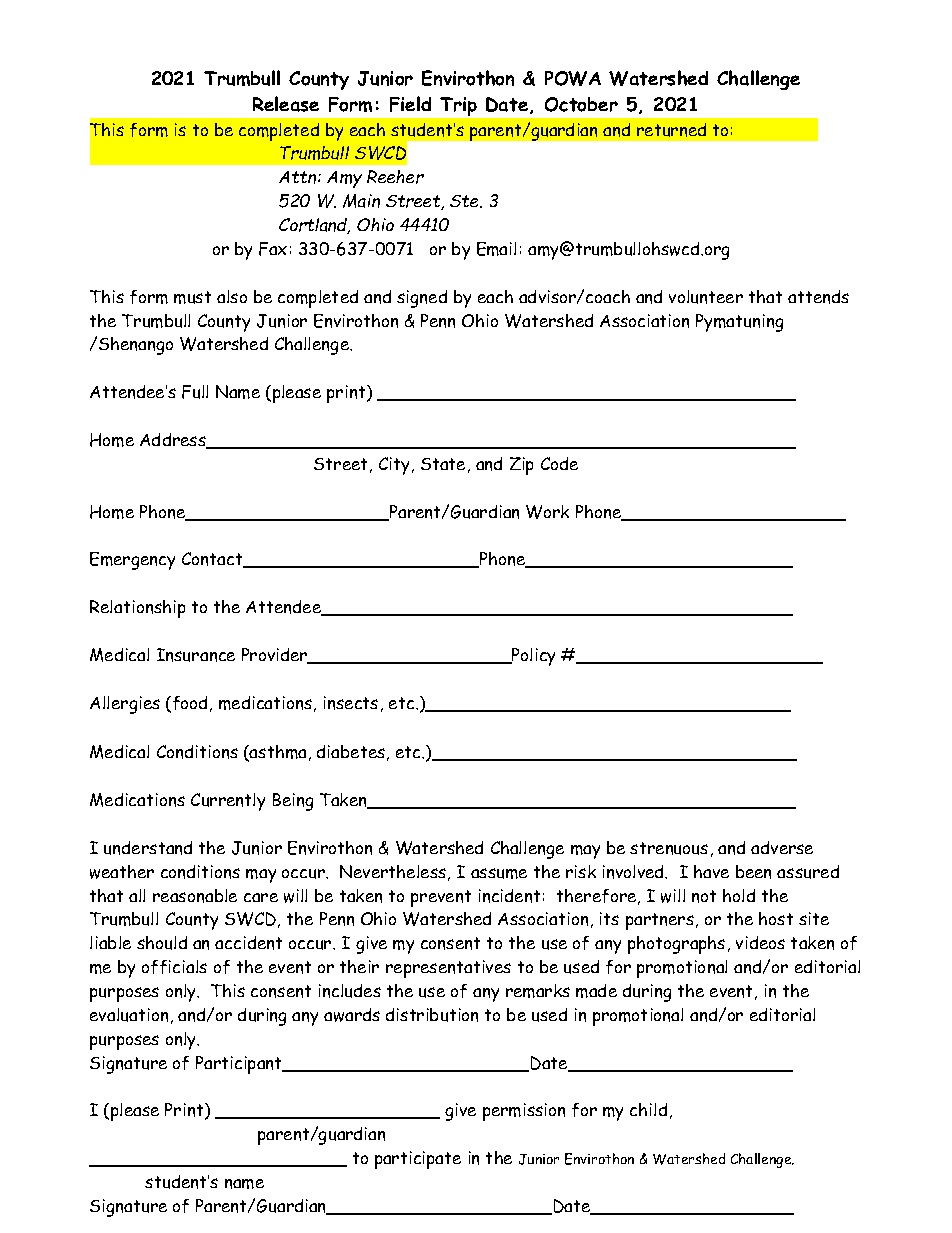 This screenshot has width=952, height=1233. Describe the element at coordinates (671, 130) in the screenshot. I see `returned` at that location.
